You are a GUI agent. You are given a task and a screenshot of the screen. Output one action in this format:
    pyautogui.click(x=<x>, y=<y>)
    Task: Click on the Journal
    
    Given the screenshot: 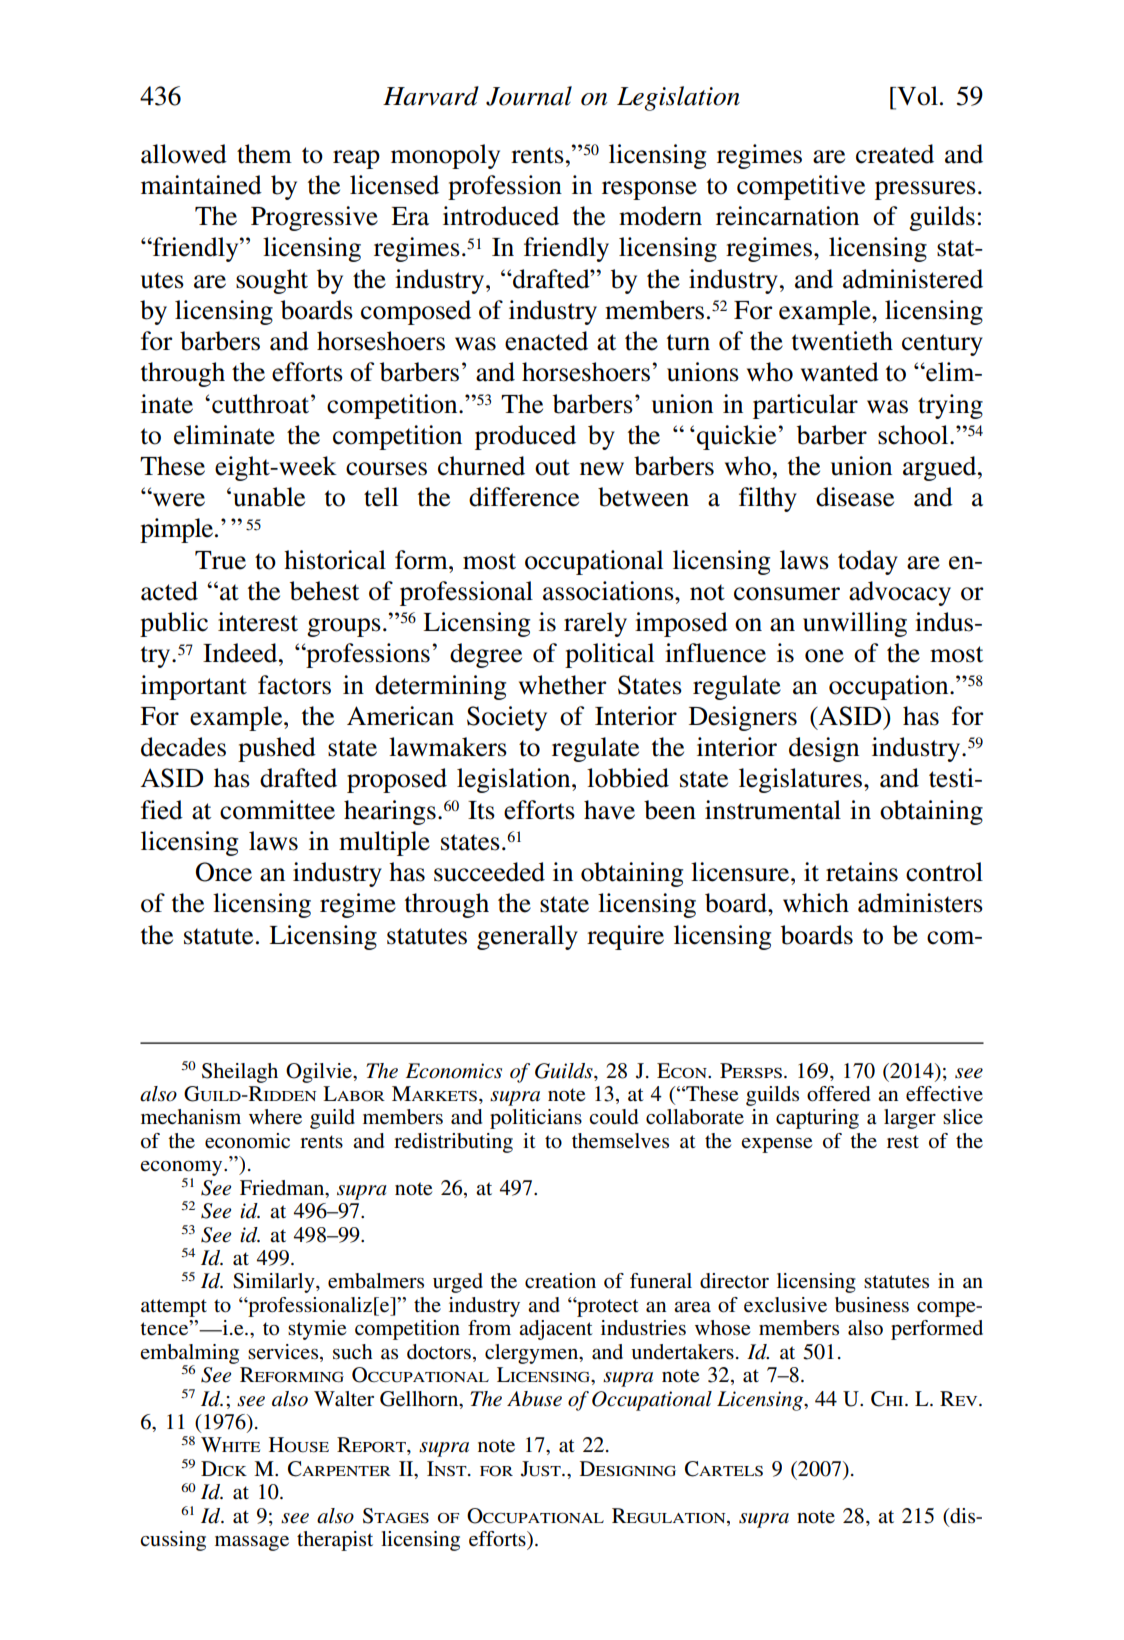 What is the action you would take?
    pyautogui.click(x=529, y=96)
